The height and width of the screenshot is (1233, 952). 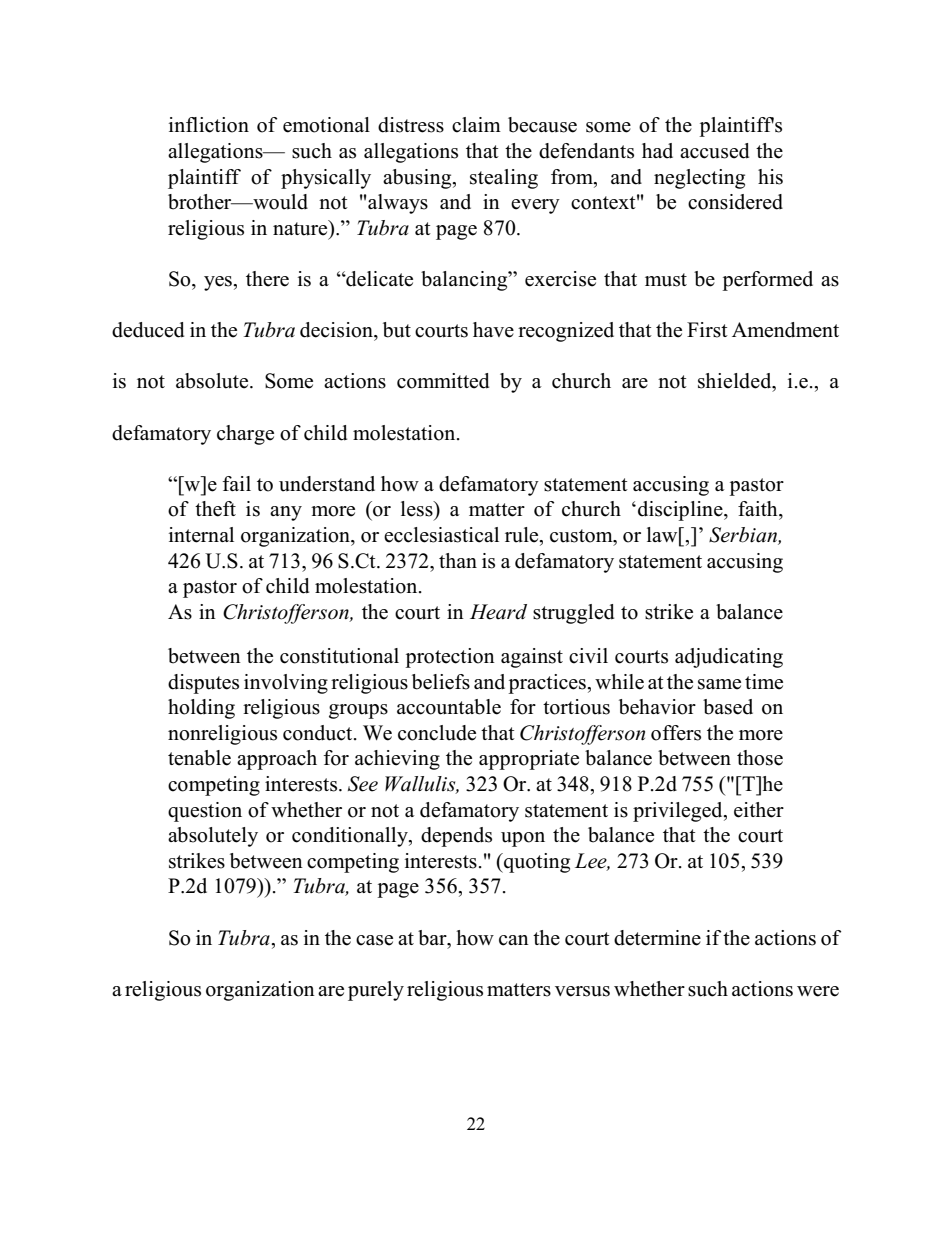 I want to click on appropriate, so click(x=529, y=760).
